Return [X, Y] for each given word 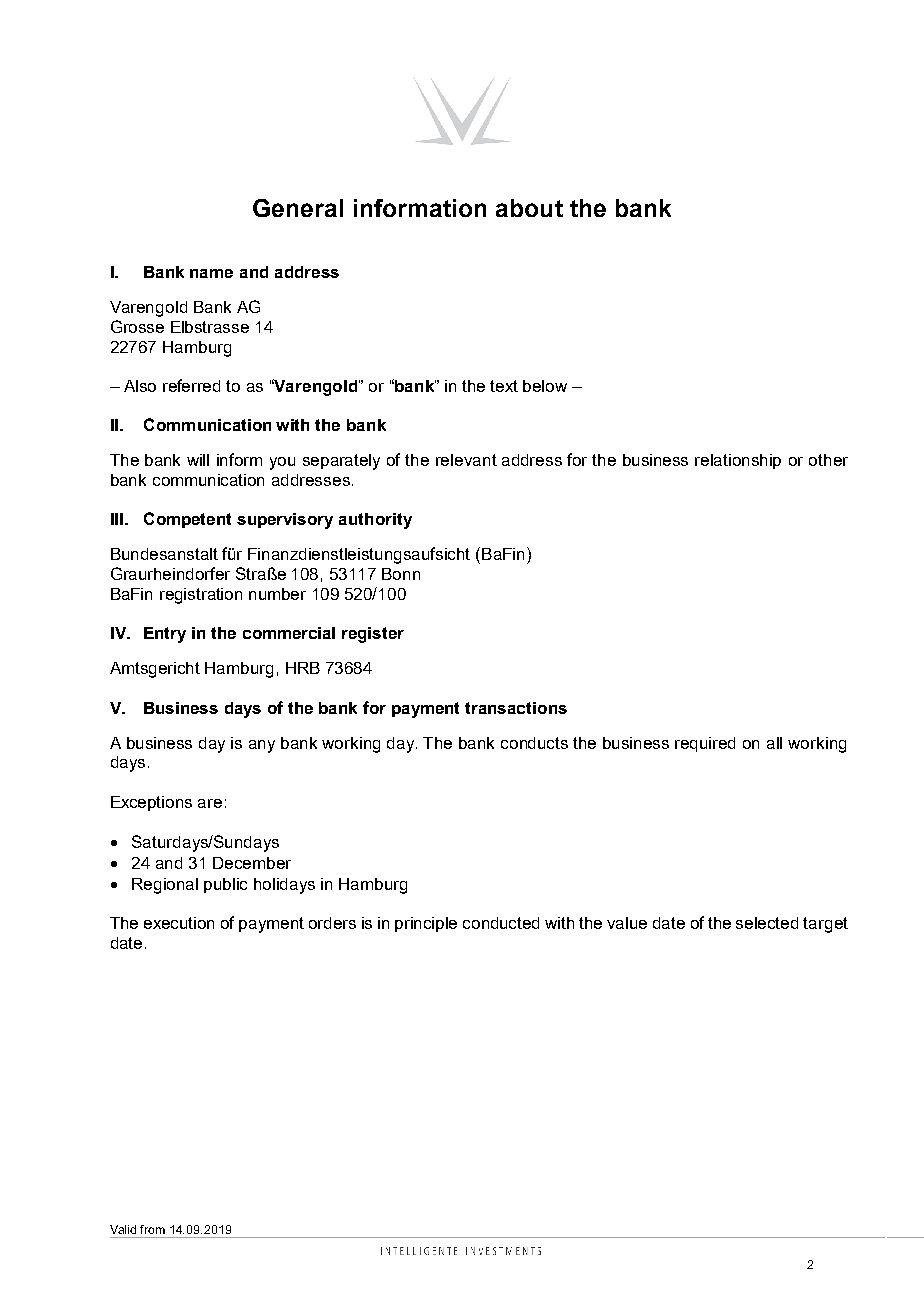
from [152, 1229]
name [211, 273]
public [225, 885]
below [545, 386]
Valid [123, 1229]
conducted [501, 923]
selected [767, 923]
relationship [738, 461]
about [529, 208]
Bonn [401, 574]
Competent [187, 520]
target [825, 925]
